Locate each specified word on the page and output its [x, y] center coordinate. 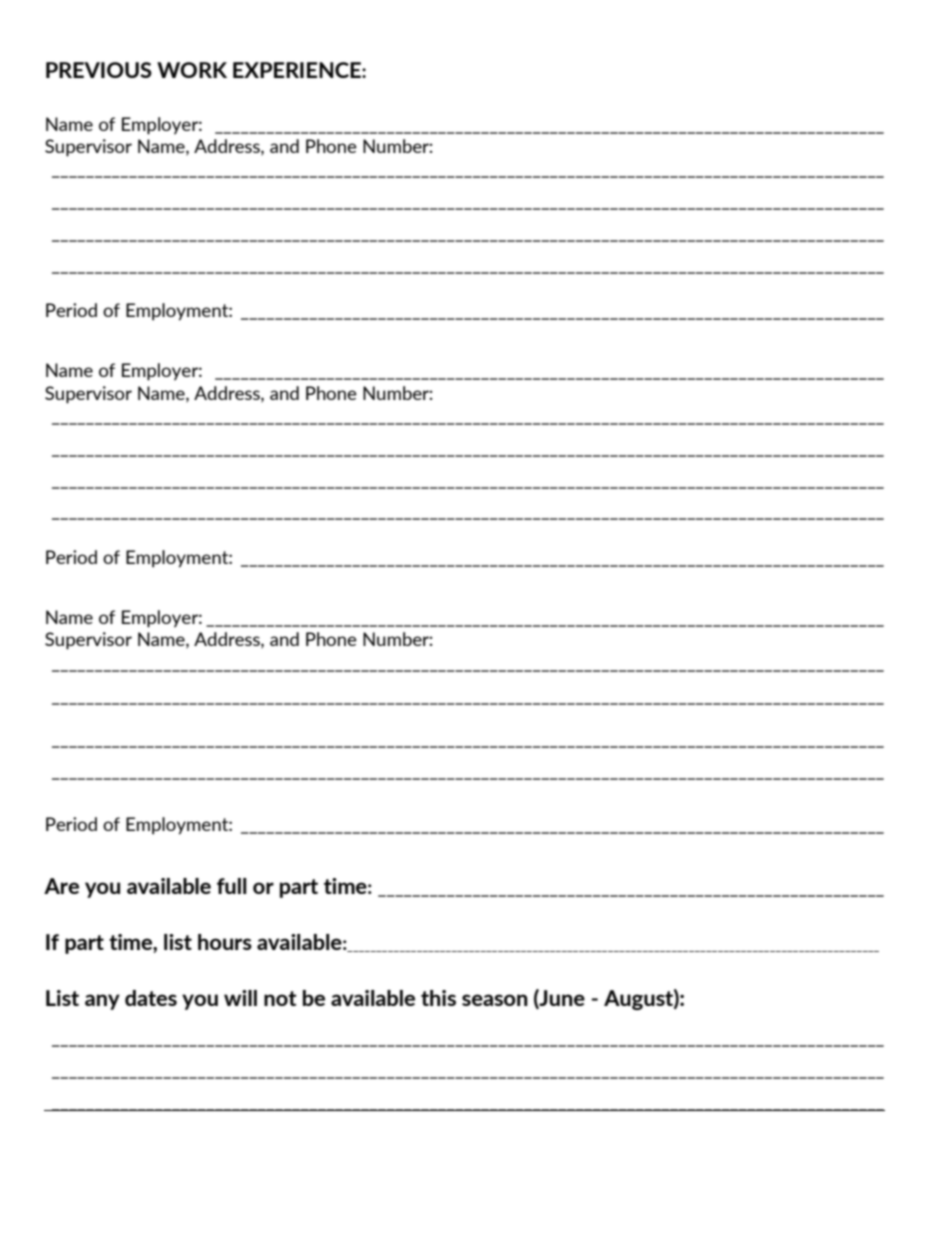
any [102, 1002]
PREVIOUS [99, 70]
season [495, 1000]
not [280, 998]
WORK [192, 70]
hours [225, 942]
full [231, 886]
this [438, 998]
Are [61, 886]
